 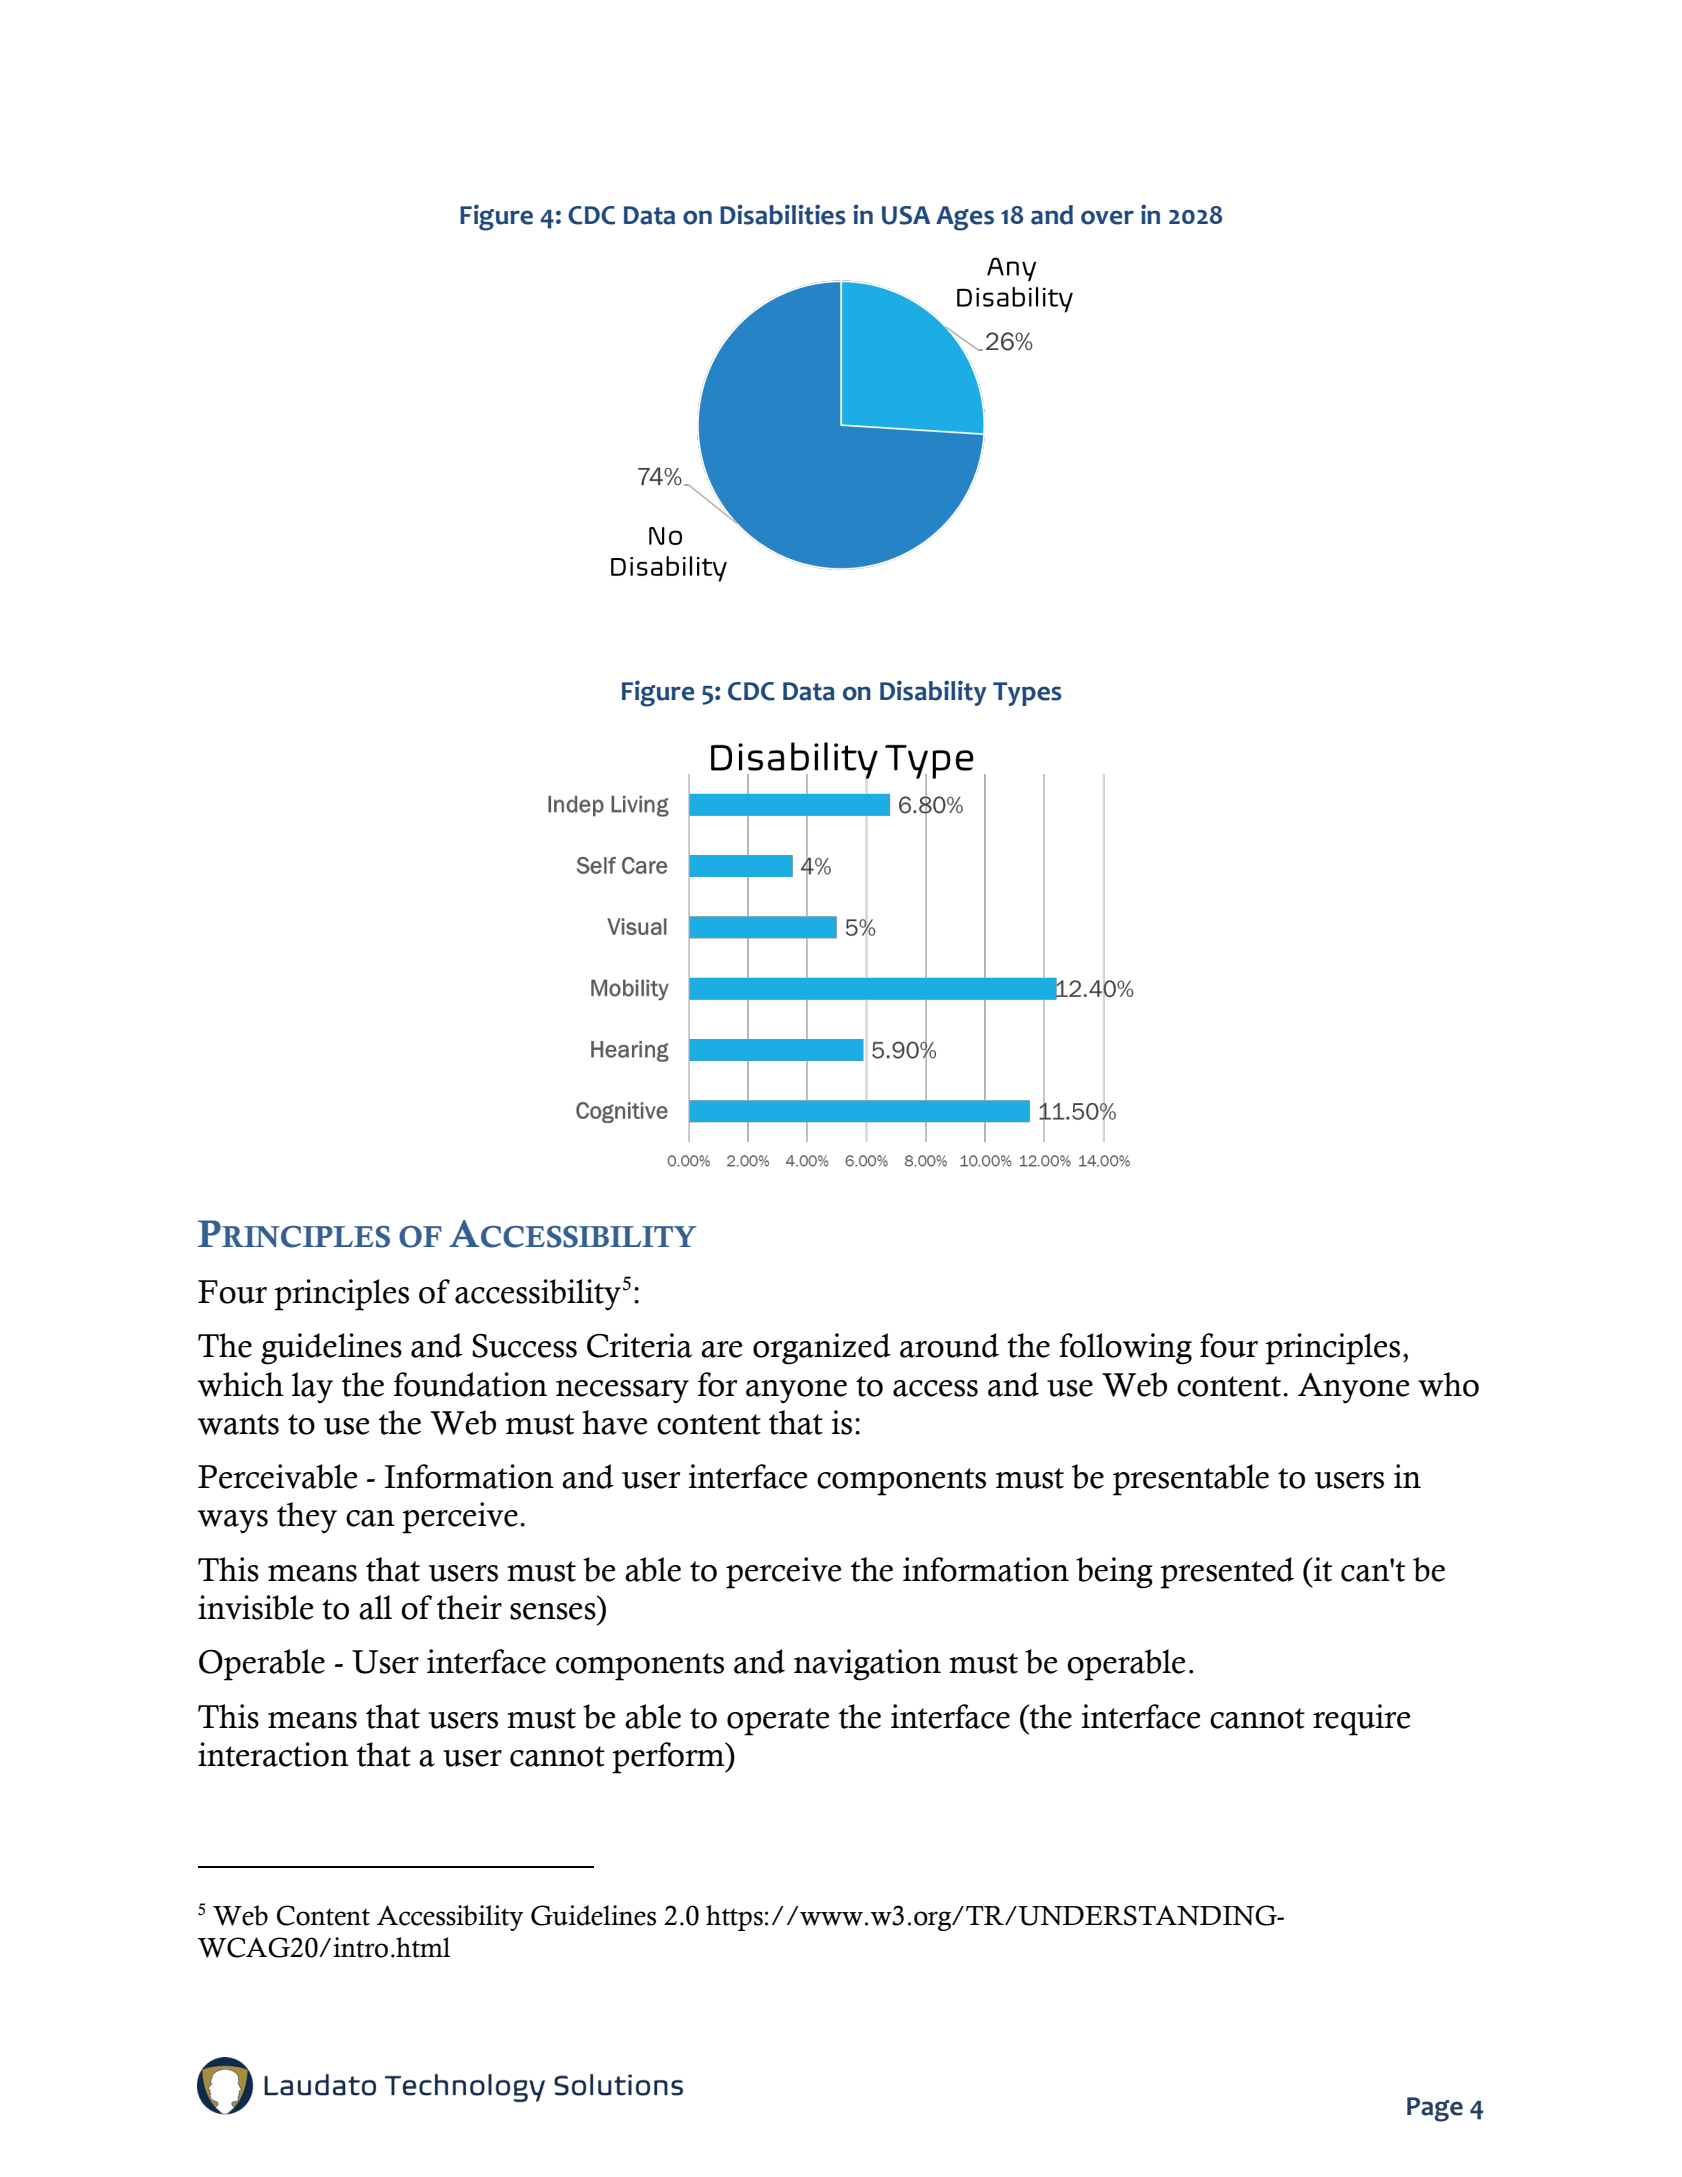 What do you see at coordinates (524, 1346) in the page?
I see `Success` at bounding box center [524, 1346].
